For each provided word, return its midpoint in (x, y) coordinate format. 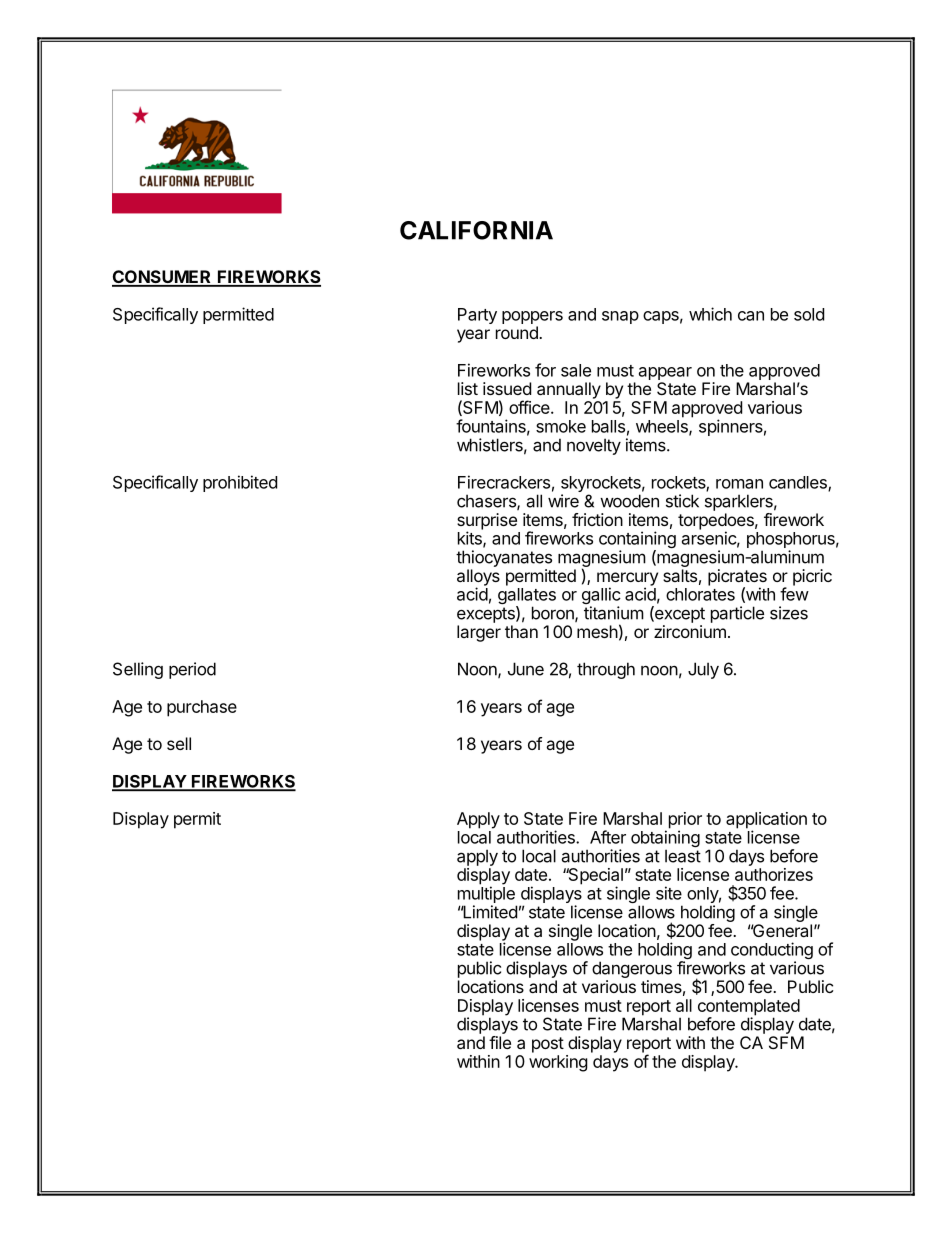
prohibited (240, 483)
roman (739, 484)
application (766, 821)
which (710, 314)
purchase (202, 708)
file (500, 1042)
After (608, 837)
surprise (487, 522)
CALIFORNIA (476, 230)
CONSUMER (163, 278)
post (548, 1045)
